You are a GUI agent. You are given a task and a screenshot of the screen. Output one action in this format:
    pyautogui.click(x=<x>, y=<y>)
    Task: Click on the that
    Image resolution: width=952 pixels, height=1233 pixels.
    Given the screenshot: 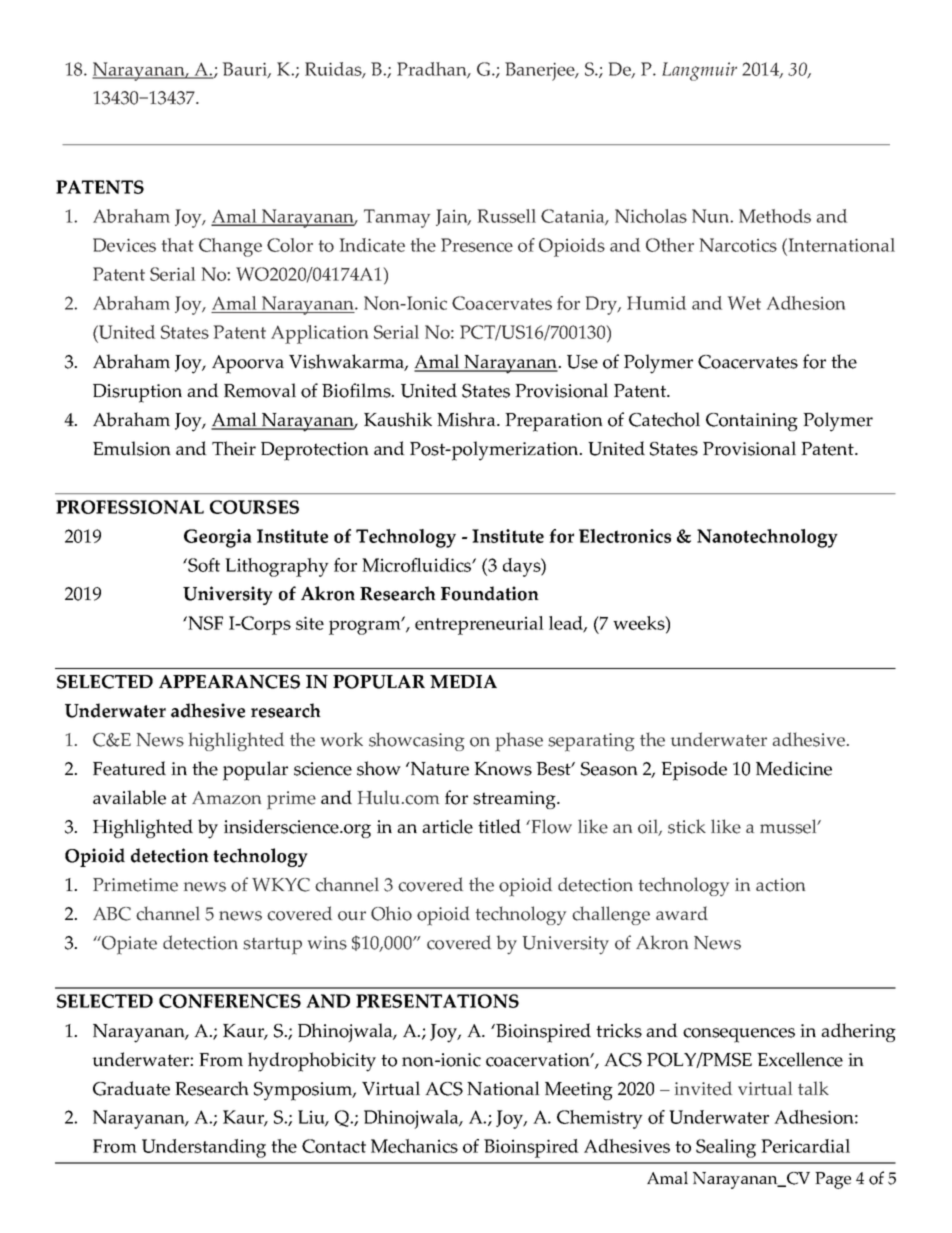 What is the action you would take?
    pyautogui.click(x=178, y=245)
